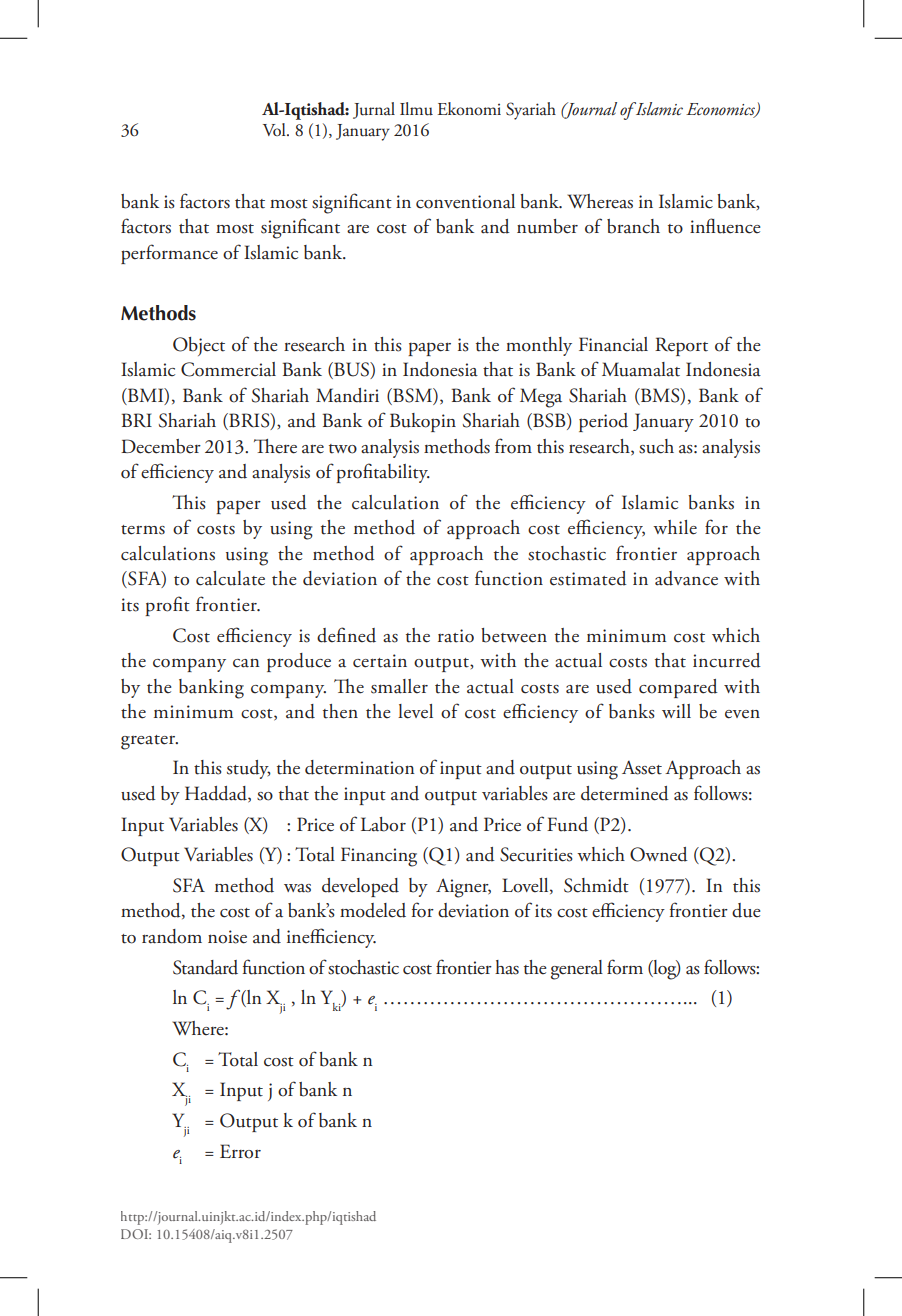  Describe the element at coordinates (456, 636) in the document. I see `ratio` at that location.
